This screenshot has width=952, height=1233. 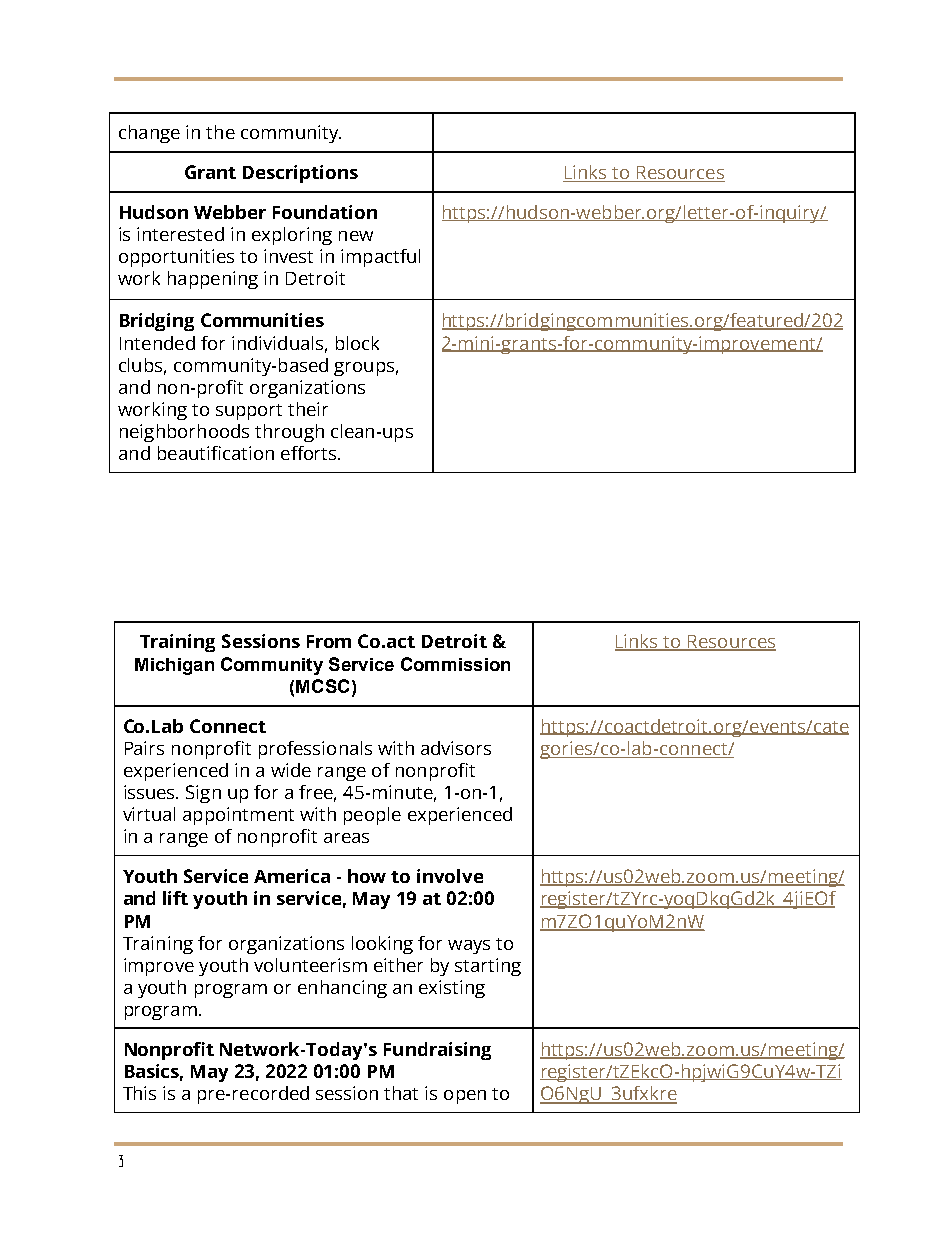 What do you see at coordinates (184, 433) in the screenshot?
I see `neighborhoods` at bounding box center [184, 433].
